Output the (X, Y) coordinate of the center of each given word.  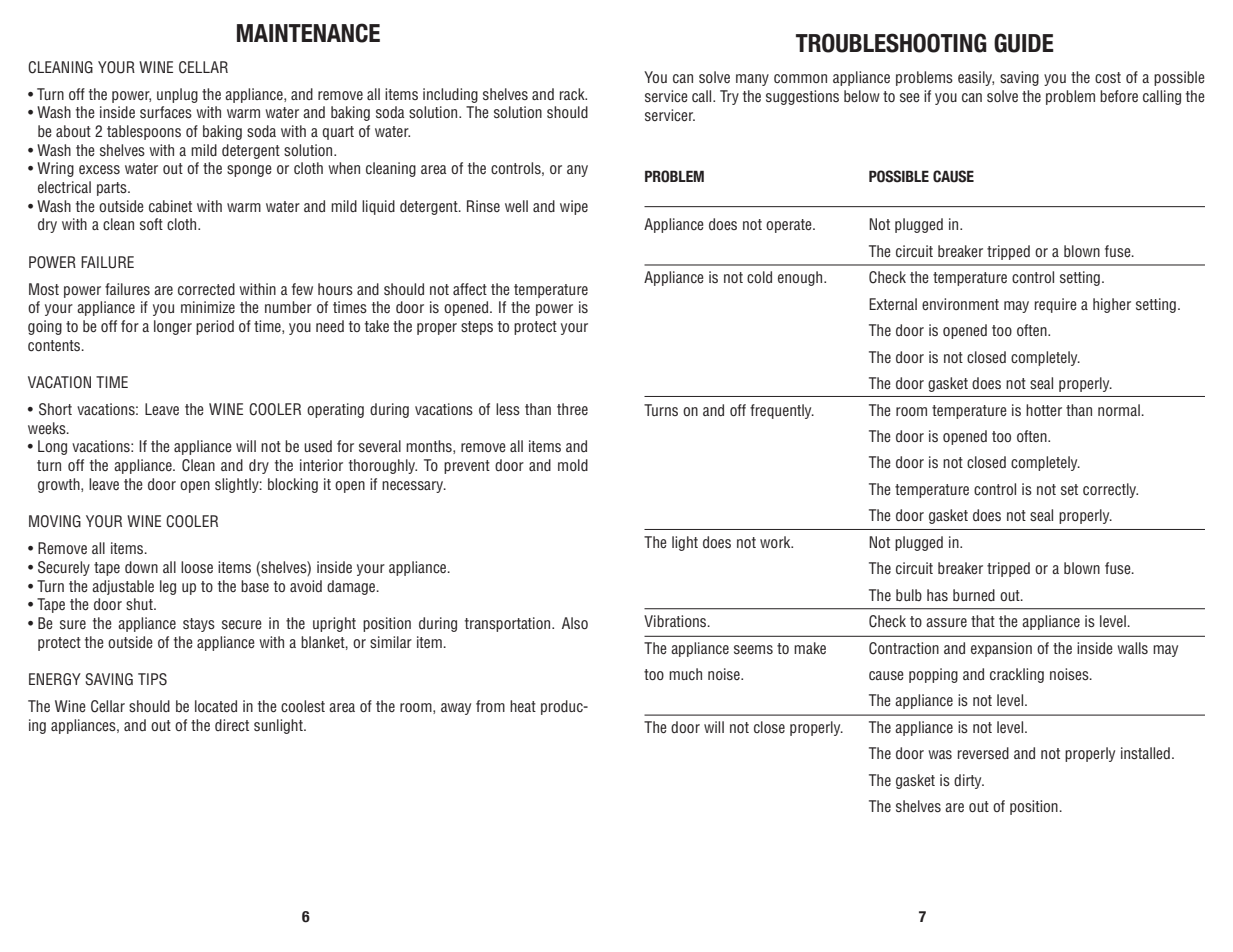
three (572, 409)
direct (232, 725)
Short (55, 409)
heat (523, 706)
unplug (177, 95)
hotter (1044, 410)
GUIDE (1024, 43)
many (752, 80)
